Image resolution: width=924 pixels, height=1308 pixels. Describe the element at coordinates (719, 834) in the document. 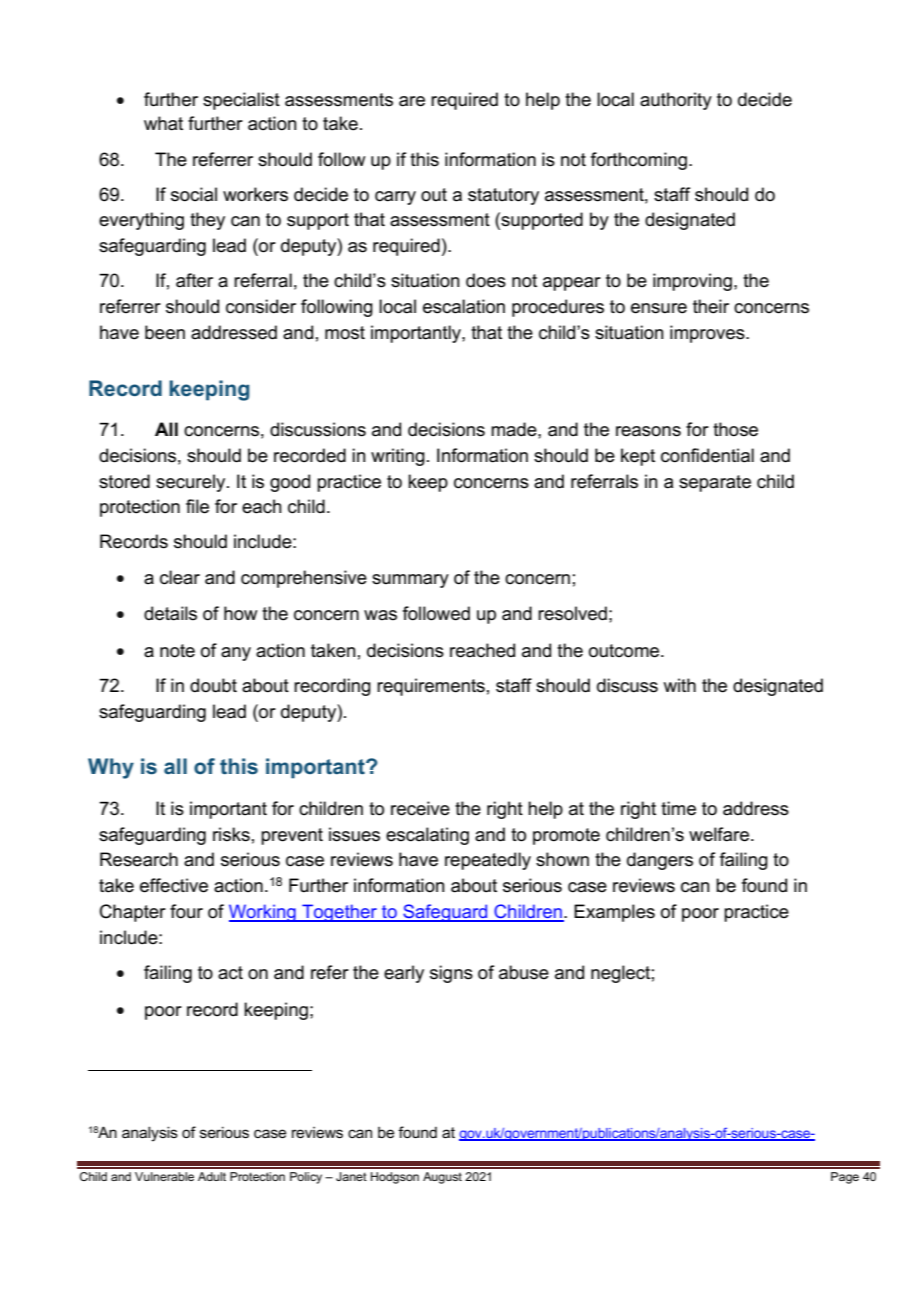

I see `welfare` at that location.
